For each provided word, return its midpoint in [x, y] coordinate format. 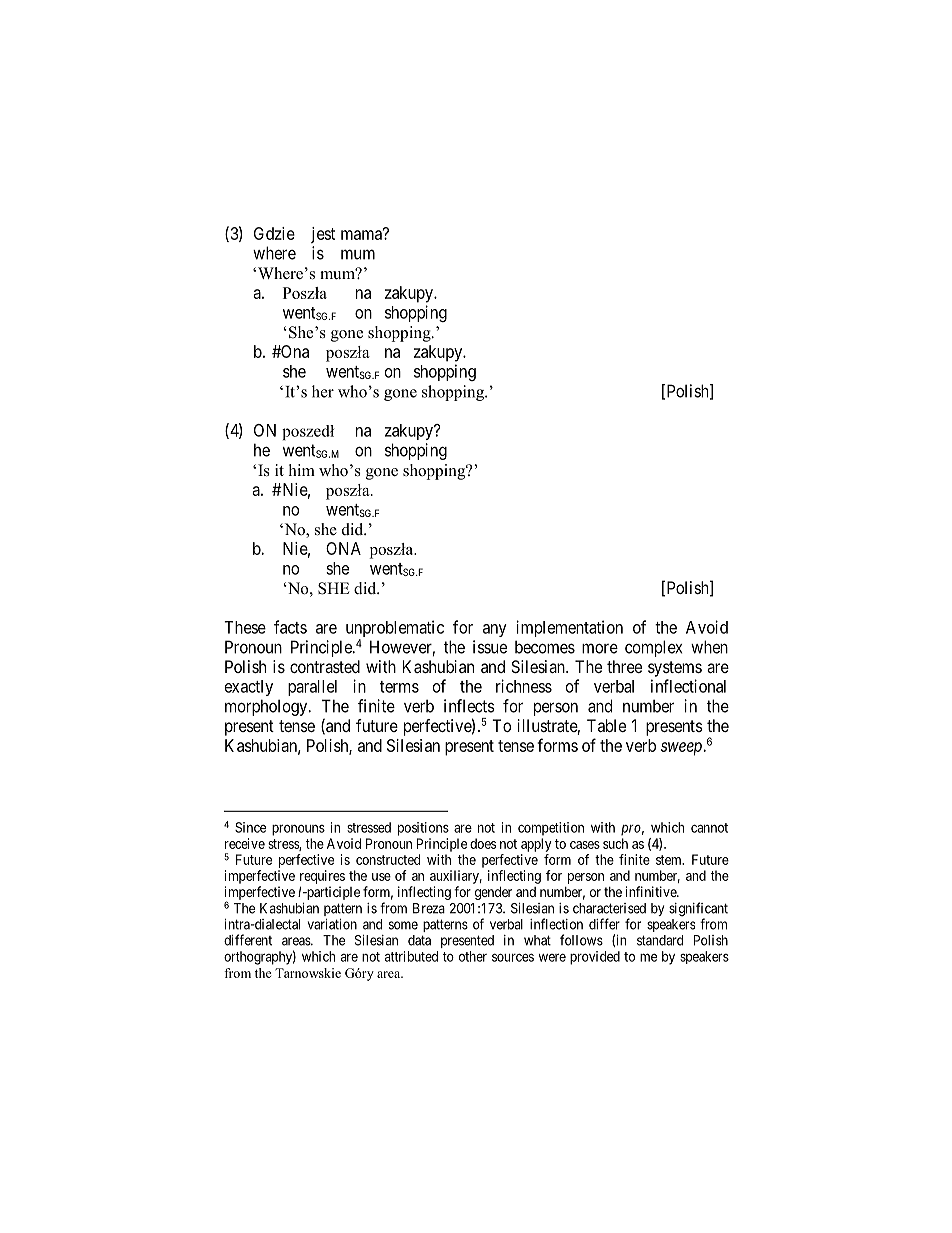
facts [290, 627]
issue [490, 647]
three [624, 666]
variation [332, 924]
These [245, 627]
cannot [709, 828]
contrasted [325, 666]
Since [250, 827]
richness [524, 686]
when [709, 647]
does [483, 843]
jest [323, 235]
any [495, 630]
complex [653, 648]
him [302, 470]
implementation [569, 628]
